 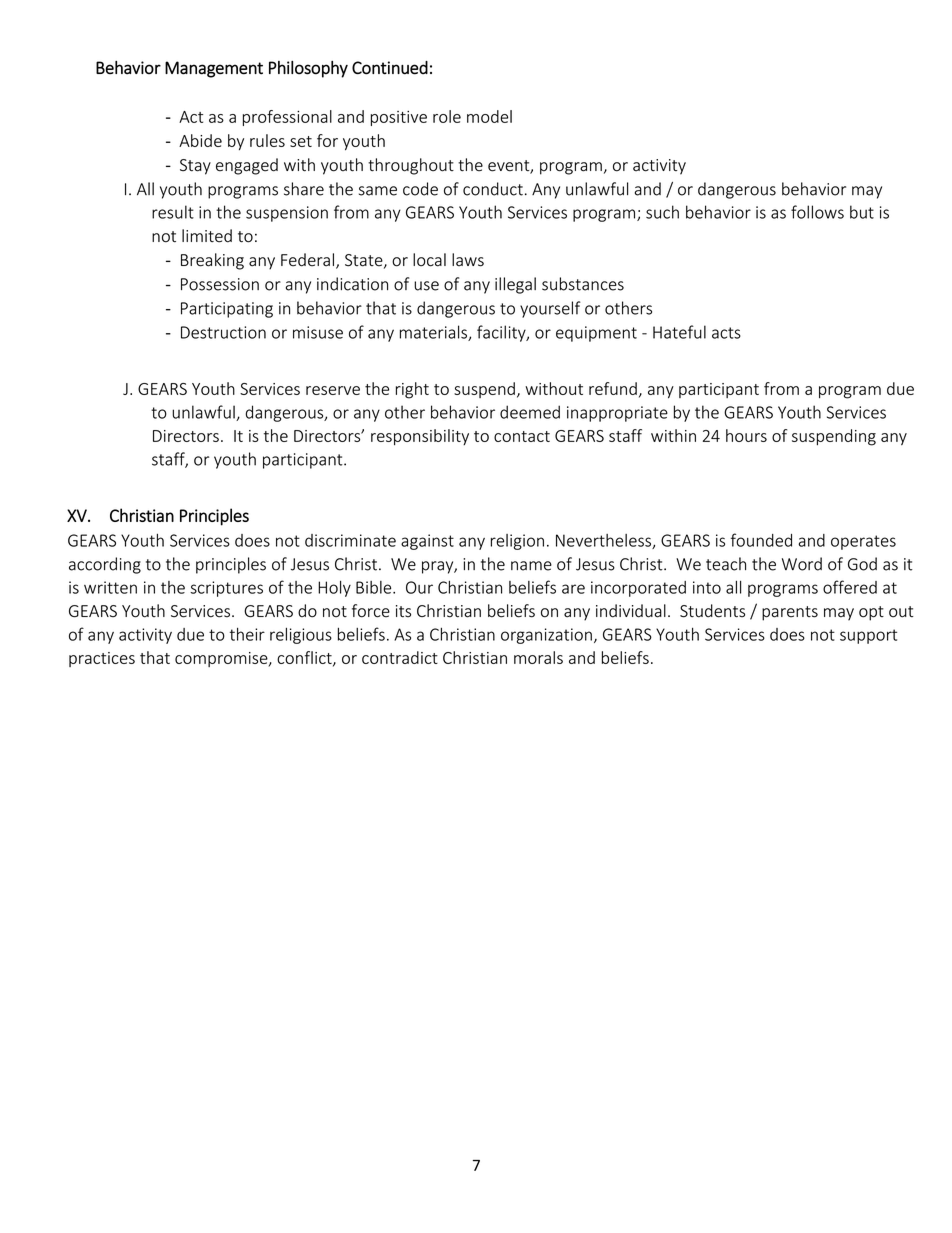 I want to click on compromise, so click(x=222, y=659).
